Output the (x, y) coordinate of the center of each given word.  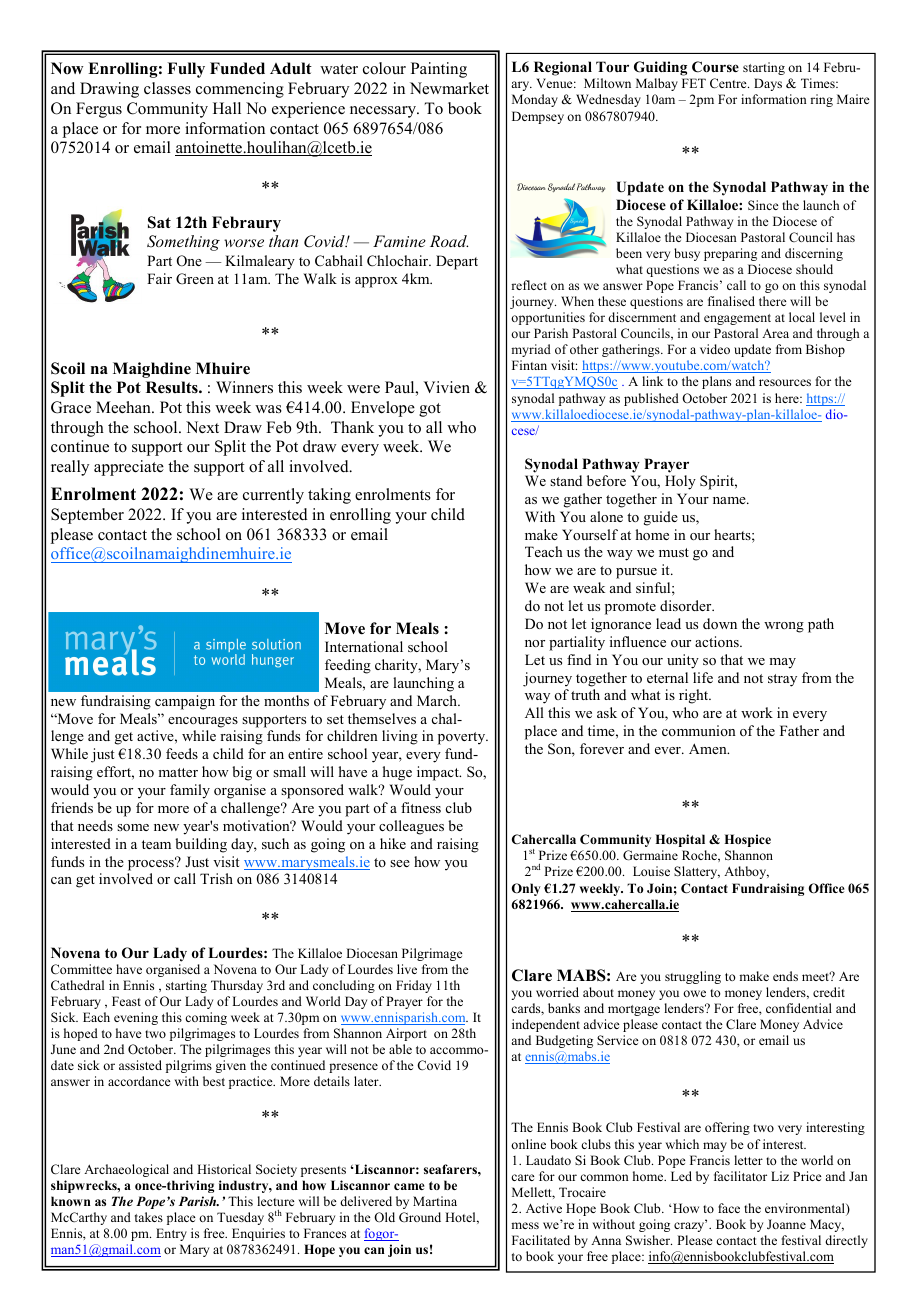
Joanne (786, 1224)
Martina (435, 1201)
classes (167, 88)
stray (782, 680)
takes (149, 1217)
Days (768, 84)
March (438, 700)
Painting (439, 70)
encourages (203, 722)
